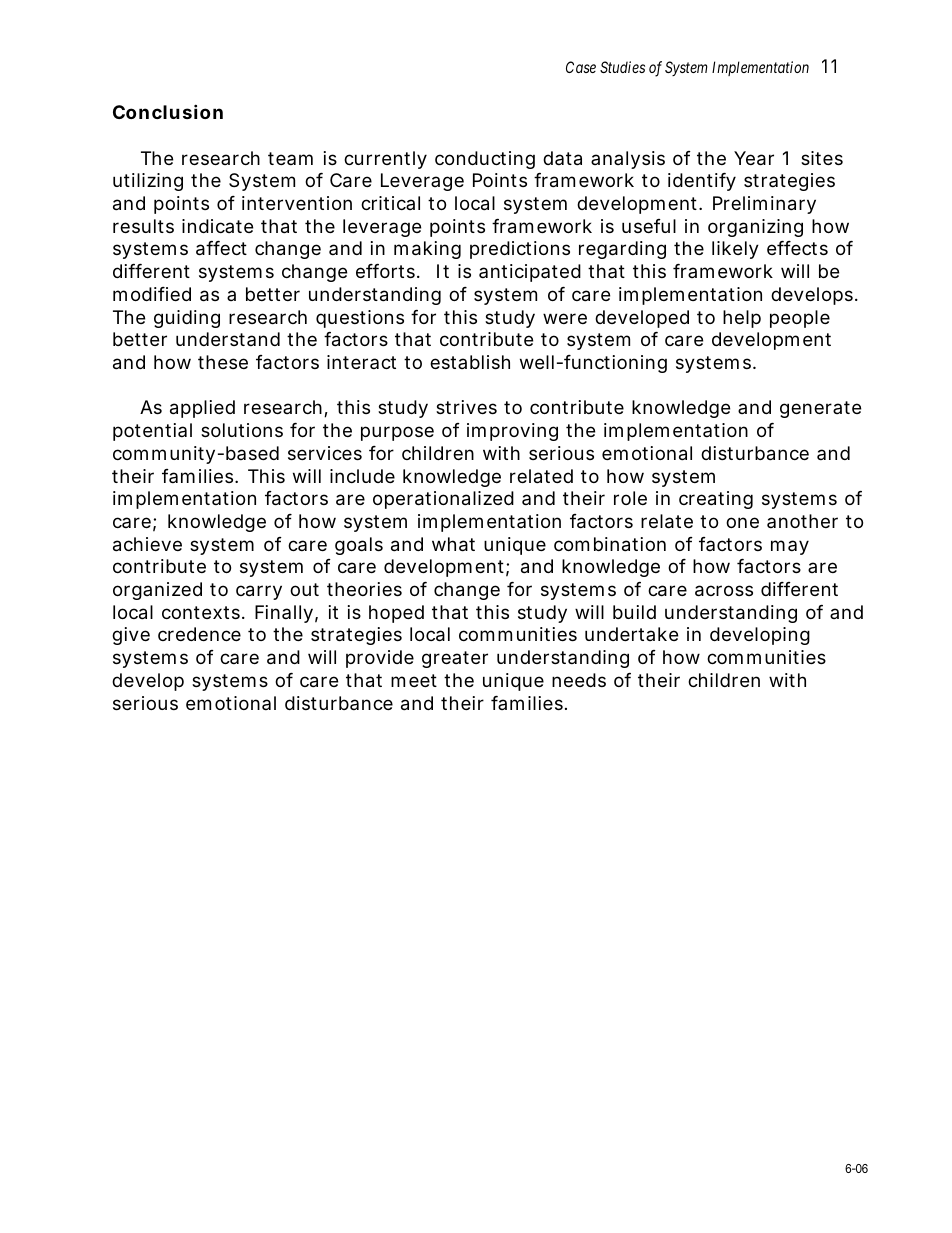 This page has height=1233, width=952. I want to click on indicate, so click(217, 226).
